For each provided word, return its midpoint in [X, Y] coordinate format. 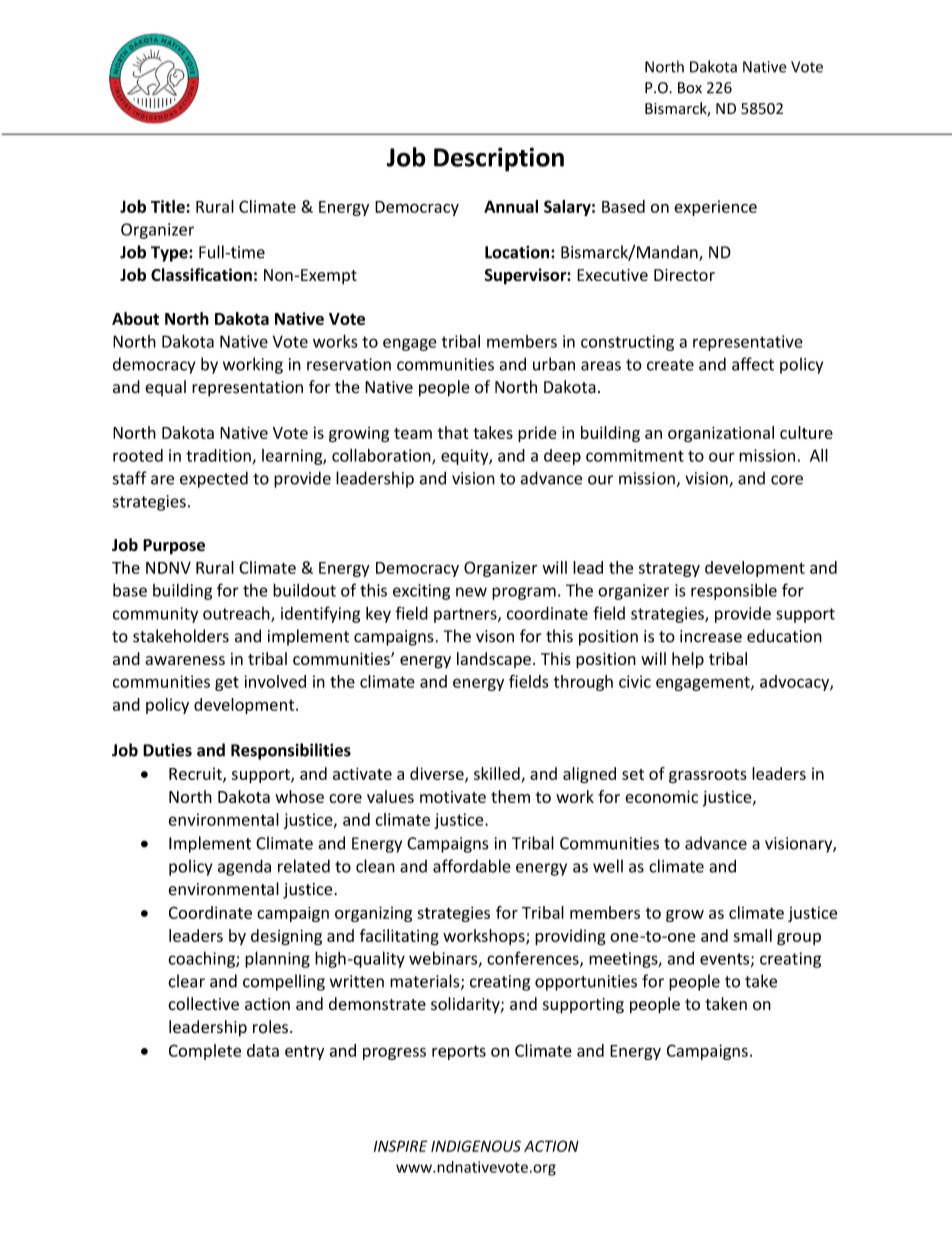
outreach [237, 614]
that [453, 432]
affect [753, 364]
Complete [205, 1052]
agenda [244, 867]
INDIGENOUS [476, 1146]
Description [499, 159]
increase [711, 636]
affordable [472, 866]
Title [169, 206]
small [752, 935]
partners [466, 615]
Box [690, 88]
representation [247, 389]
